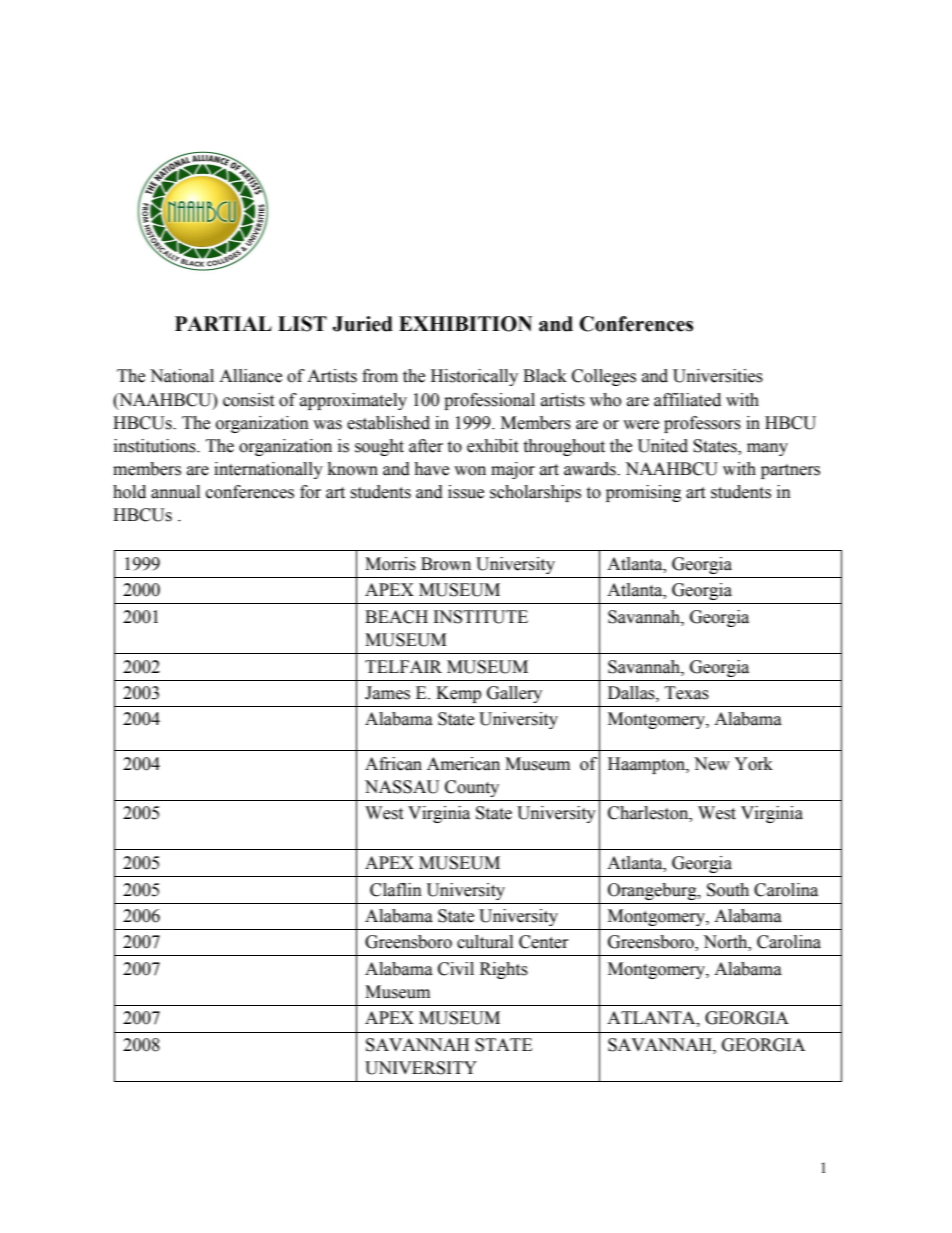 The image size is (952, 1233). Describe the element at coordinates (402, 787) in the screenshot. I see `NASSAU` at that location.
